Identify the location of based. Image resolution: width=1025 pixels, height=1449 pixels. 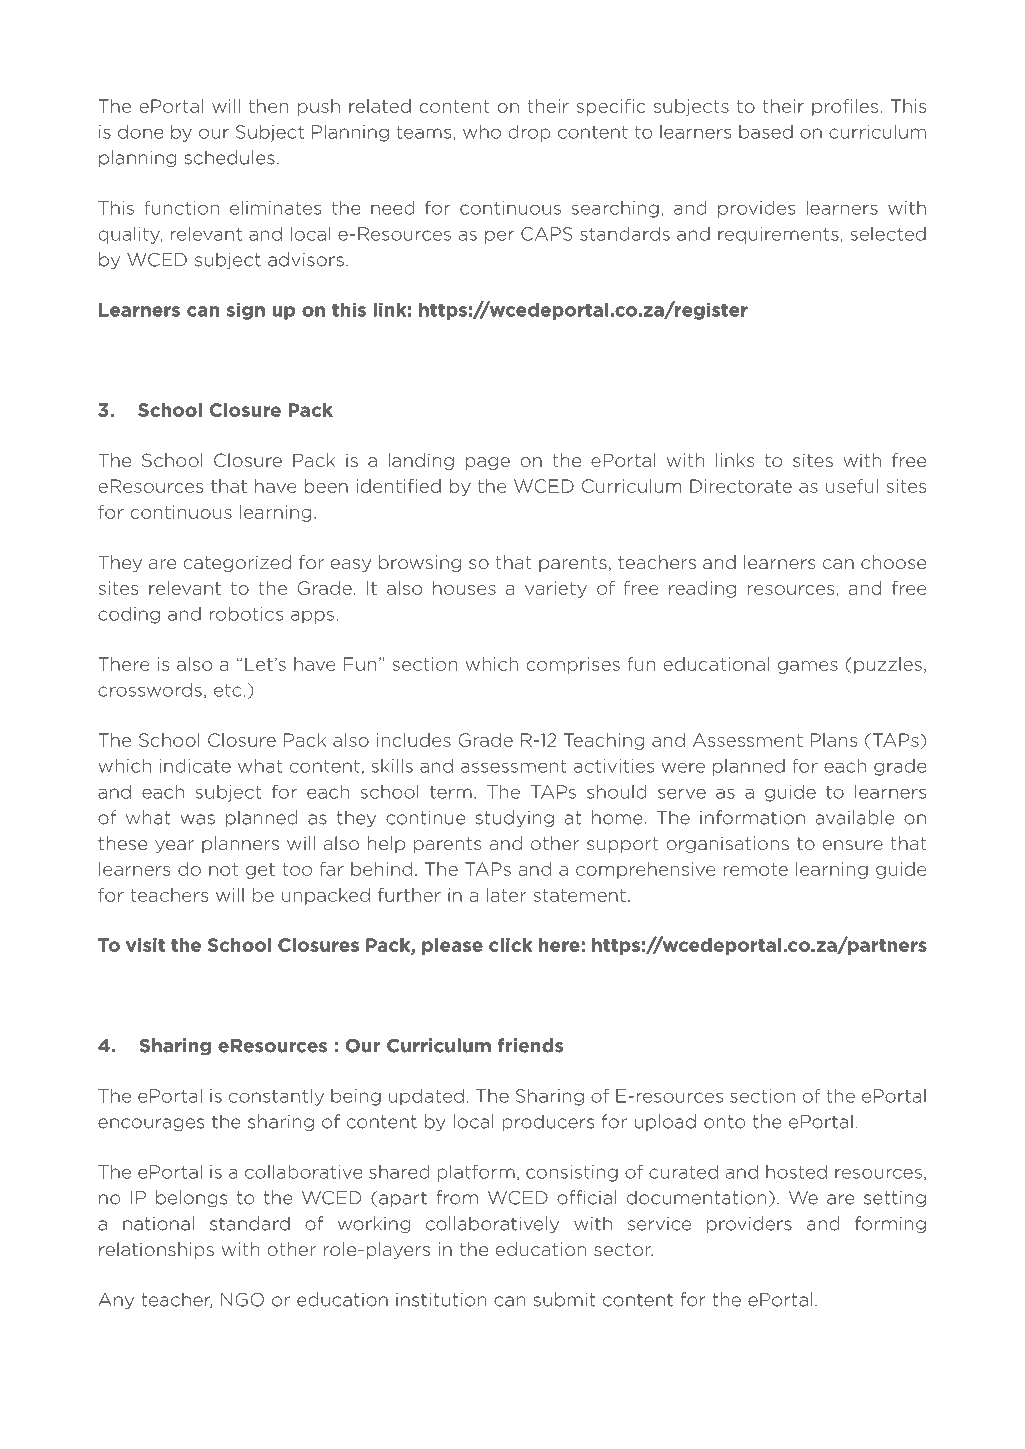
(766, 132).
